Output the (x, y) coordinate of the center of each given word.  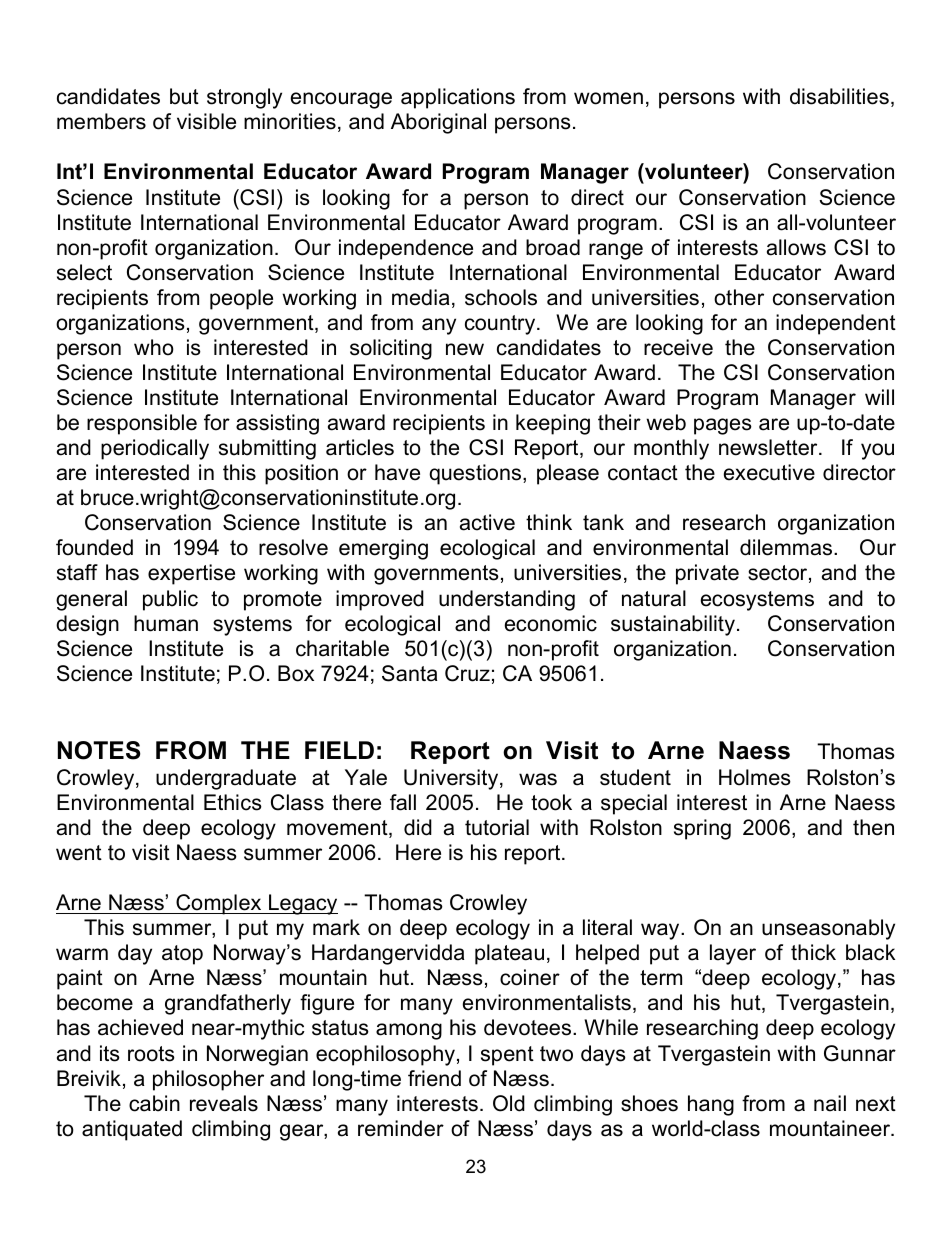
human (166, 623)
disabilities (839, 96)
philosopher (208, 1080)
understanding (507, 600)
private (707, 574)
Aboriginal (438, 123)
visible (206, 121)
